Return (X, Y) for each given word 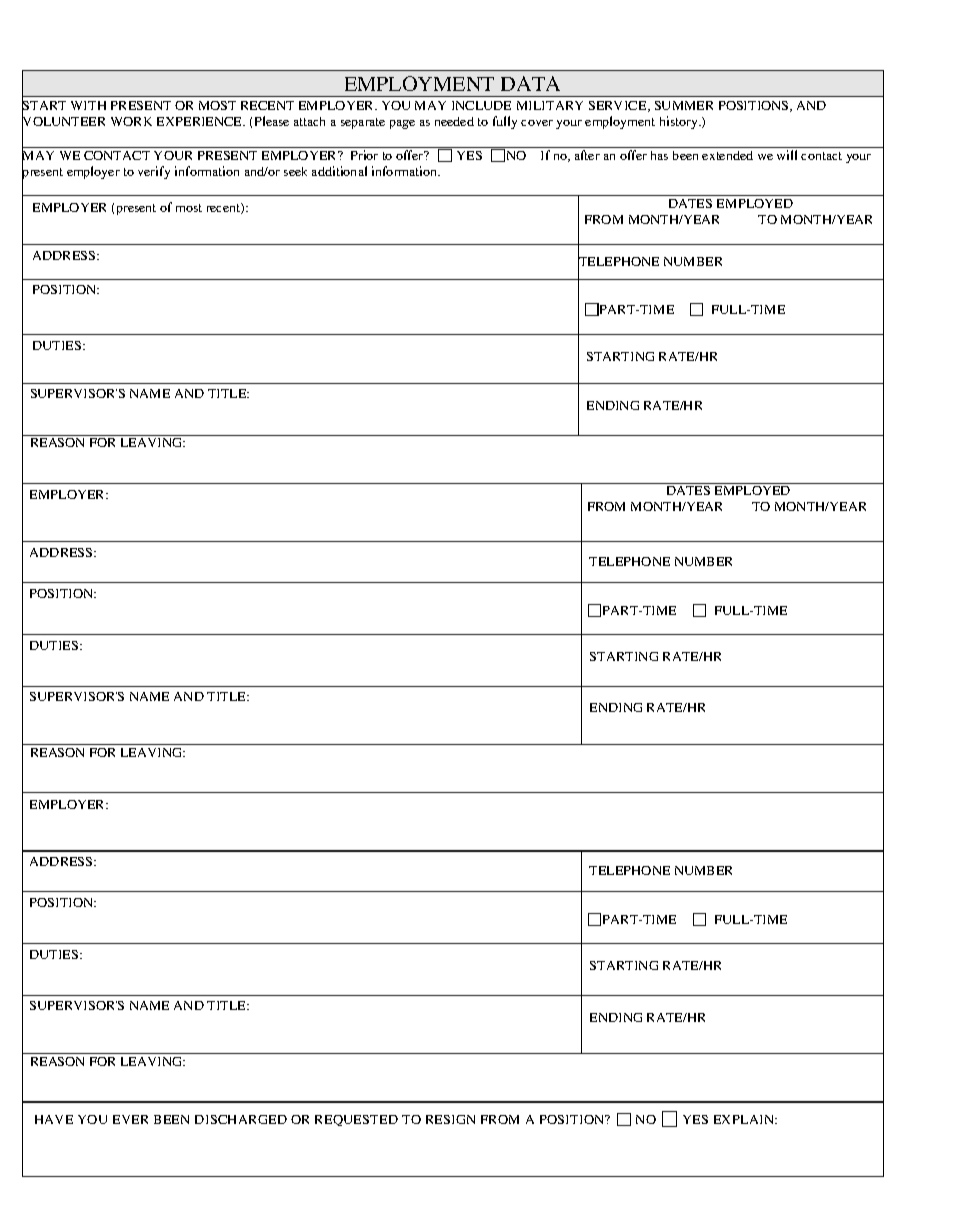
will (787, 155)
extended (727, 155)
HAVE (54, 1119)
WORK (131, 121)
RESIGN (450, 1119)
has (659, 155)
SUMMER (684, 105)
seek (295, 171)
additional (339, 171)
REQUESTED (356, 1120)
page (402, 124)
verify (154, 172)
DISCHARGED (241, 1119)
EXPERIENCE (201, 121)
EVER (130, 1119)
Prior (364, 155)
